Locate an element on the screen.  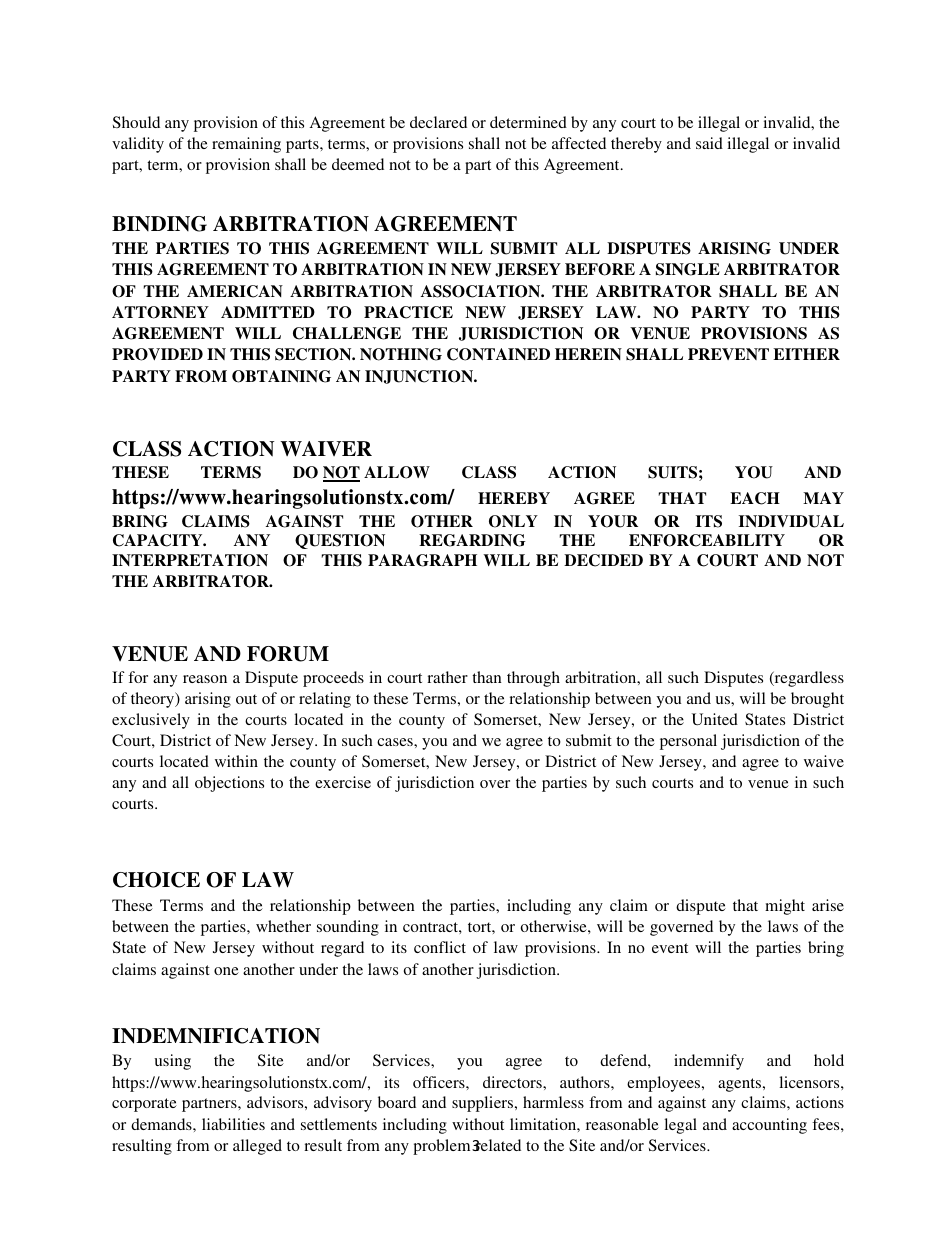
FORUM is located at coordinates (288, 654).
